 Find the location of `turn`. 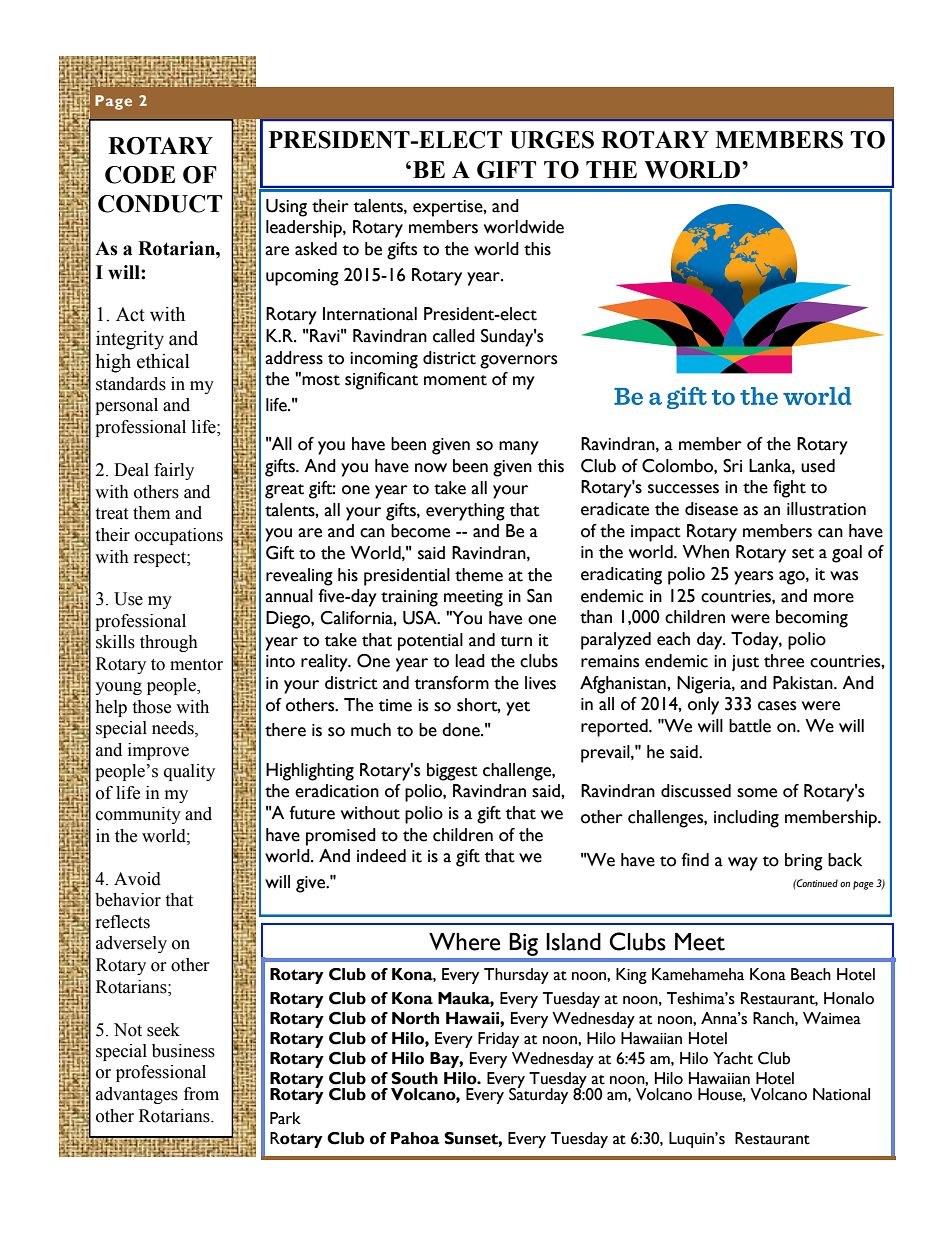

turn is located at coordinates (516, 641).
